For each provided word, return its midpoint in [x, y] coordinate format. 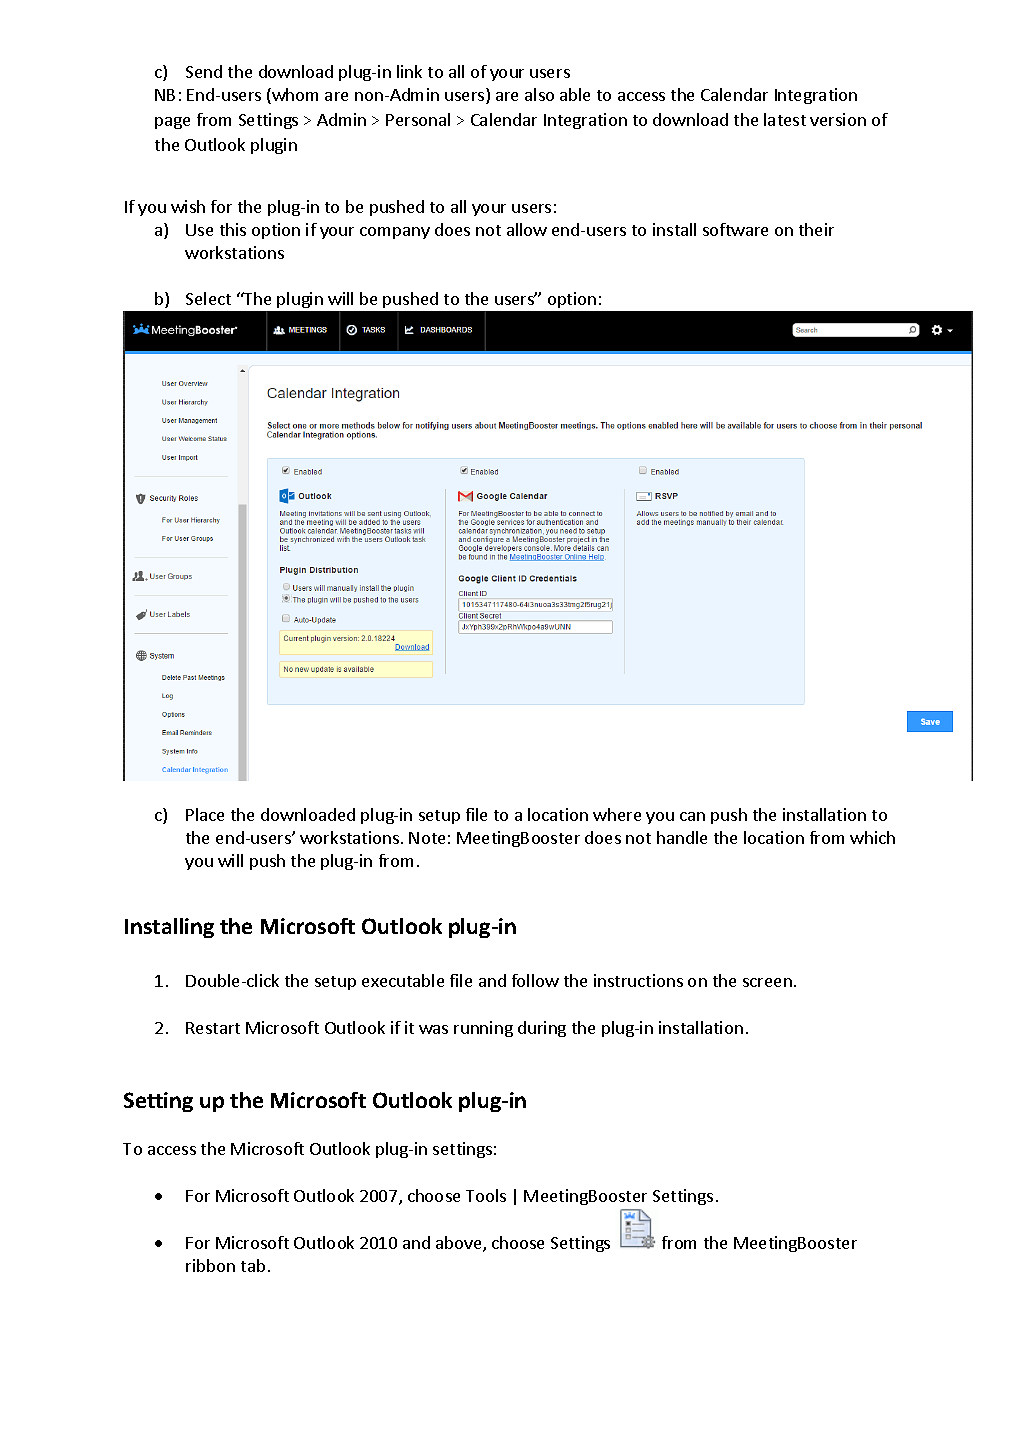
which [872, 837]
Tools [486, 1195]
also [539, 94]
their [816, 229]
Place [205, 814]
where [617, 814]
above [460, 1244]
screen [767, 982]
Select [208, 298]
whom [294, 96]
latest [785, 119]
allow [527, 229]
